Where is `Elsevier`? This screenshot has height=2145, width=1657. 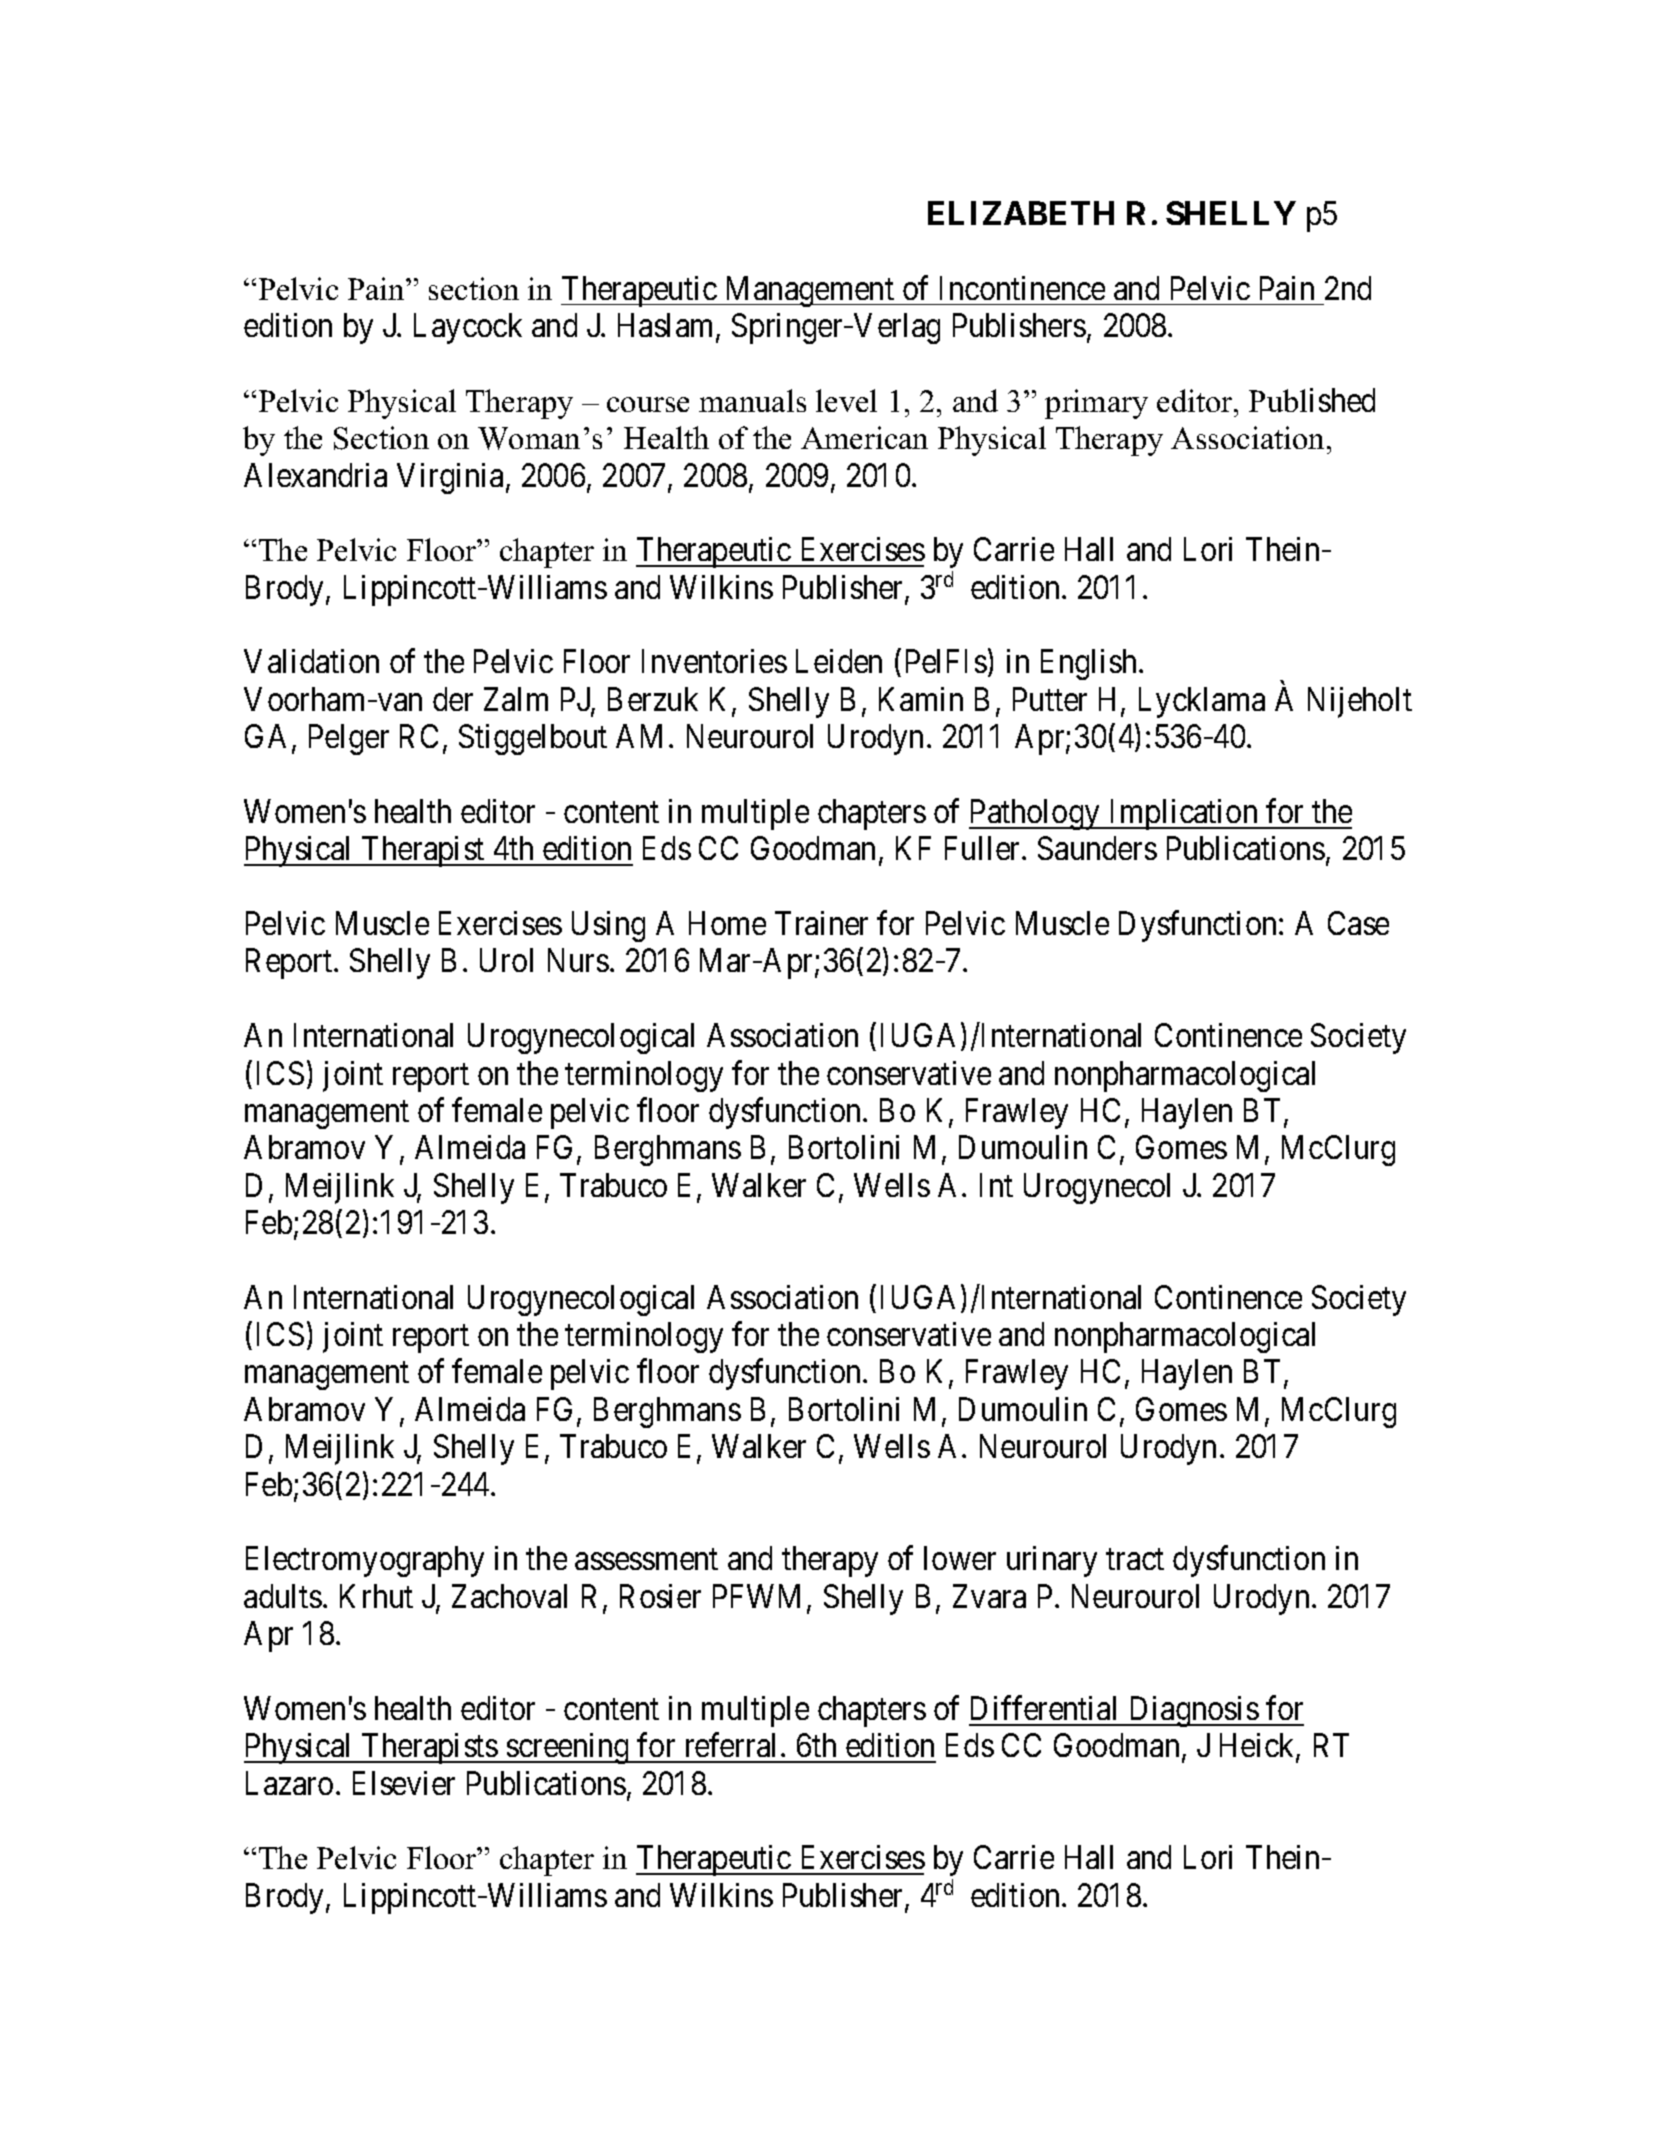
Elsevier is located at coordinates (404, 1783).
